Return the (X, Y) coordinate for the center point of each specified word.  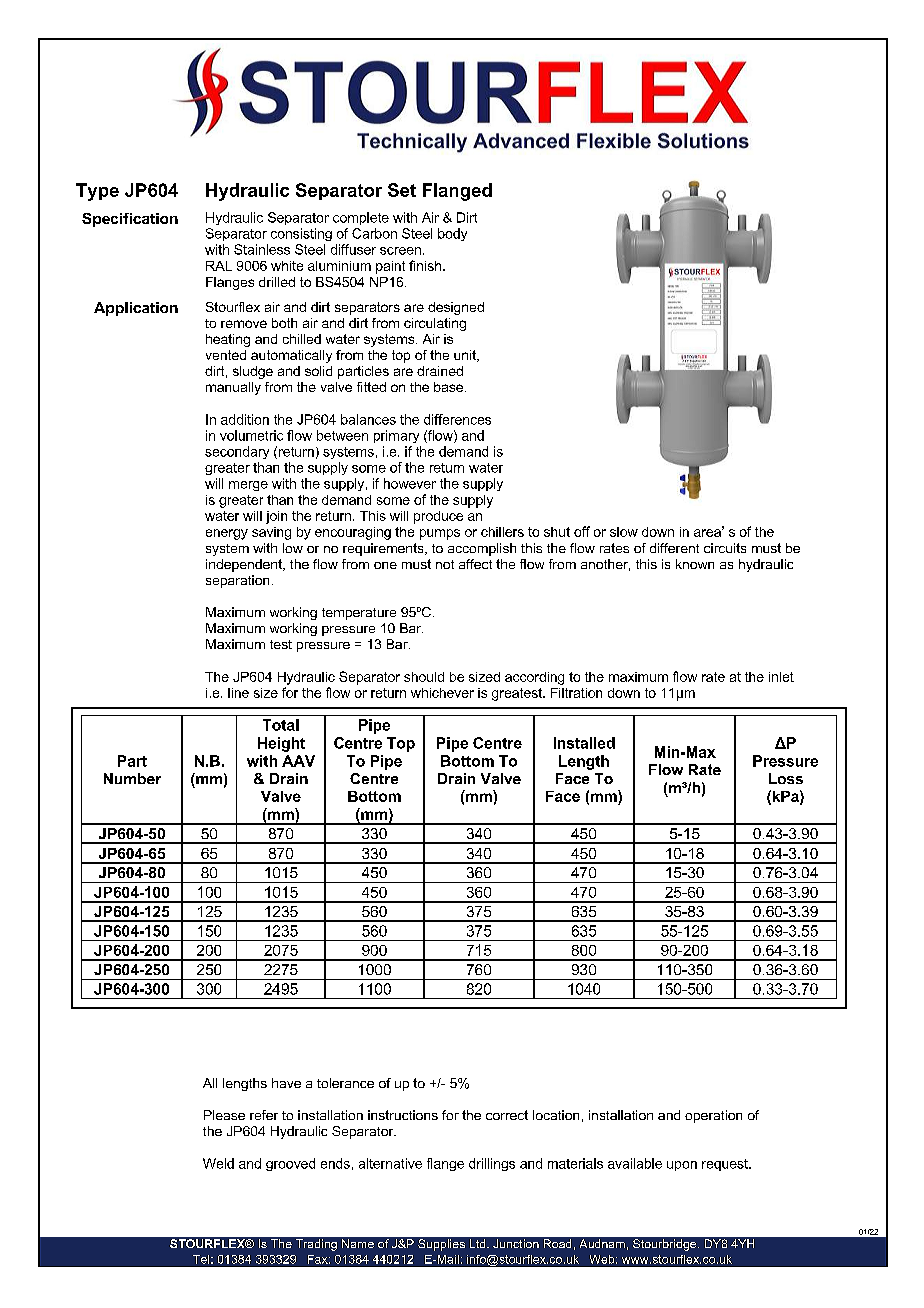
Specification (130, 220)
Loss (786, 778)
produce (438, 517)
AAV (298, 761)
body (452, 234)
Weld (218, 1163)
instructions (403, 1115)
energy (227, 534)
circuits (725, 548)
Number (132, 778)
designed (456, 308)
